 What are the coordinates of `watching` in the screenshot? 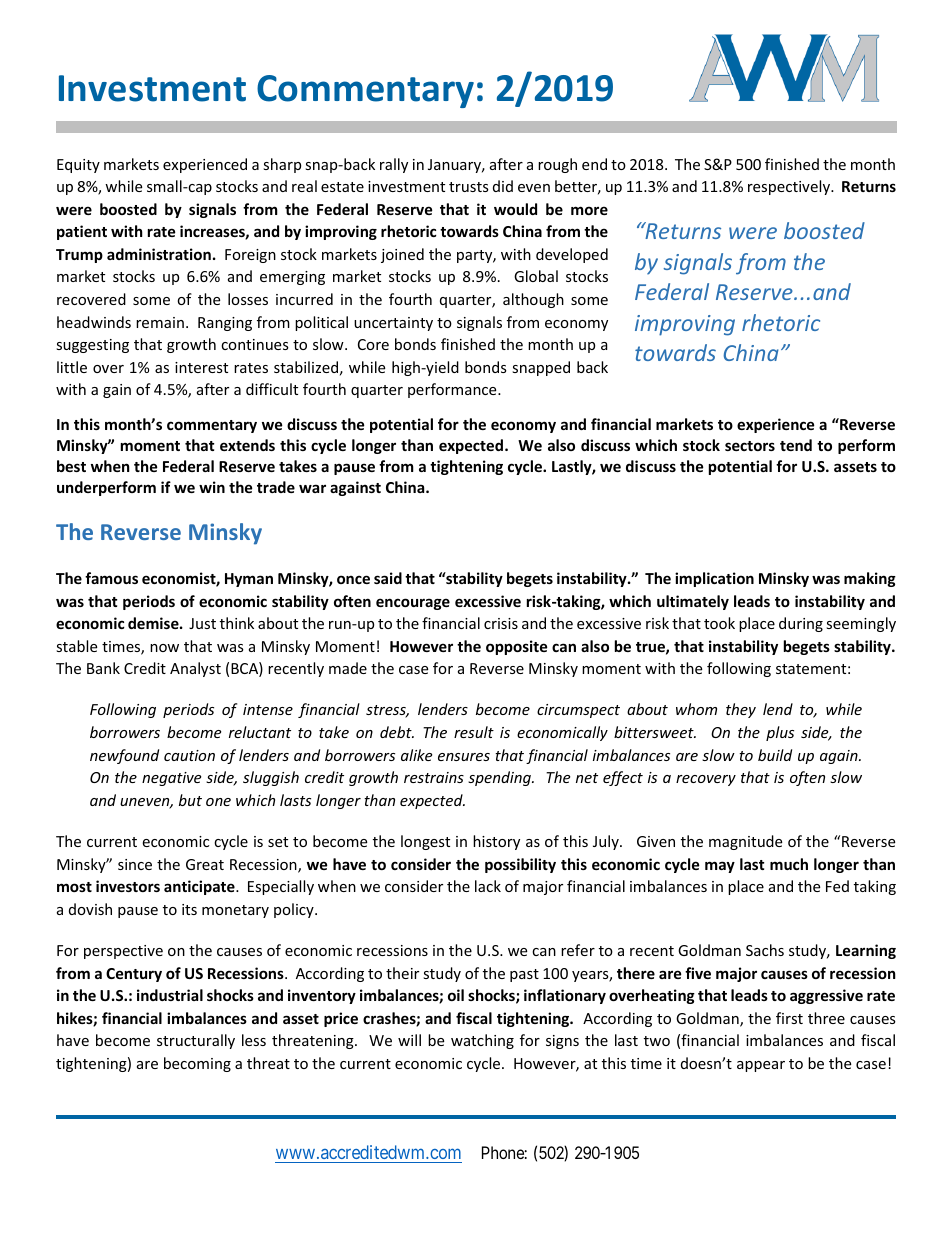 It's located at (482, 1041).
